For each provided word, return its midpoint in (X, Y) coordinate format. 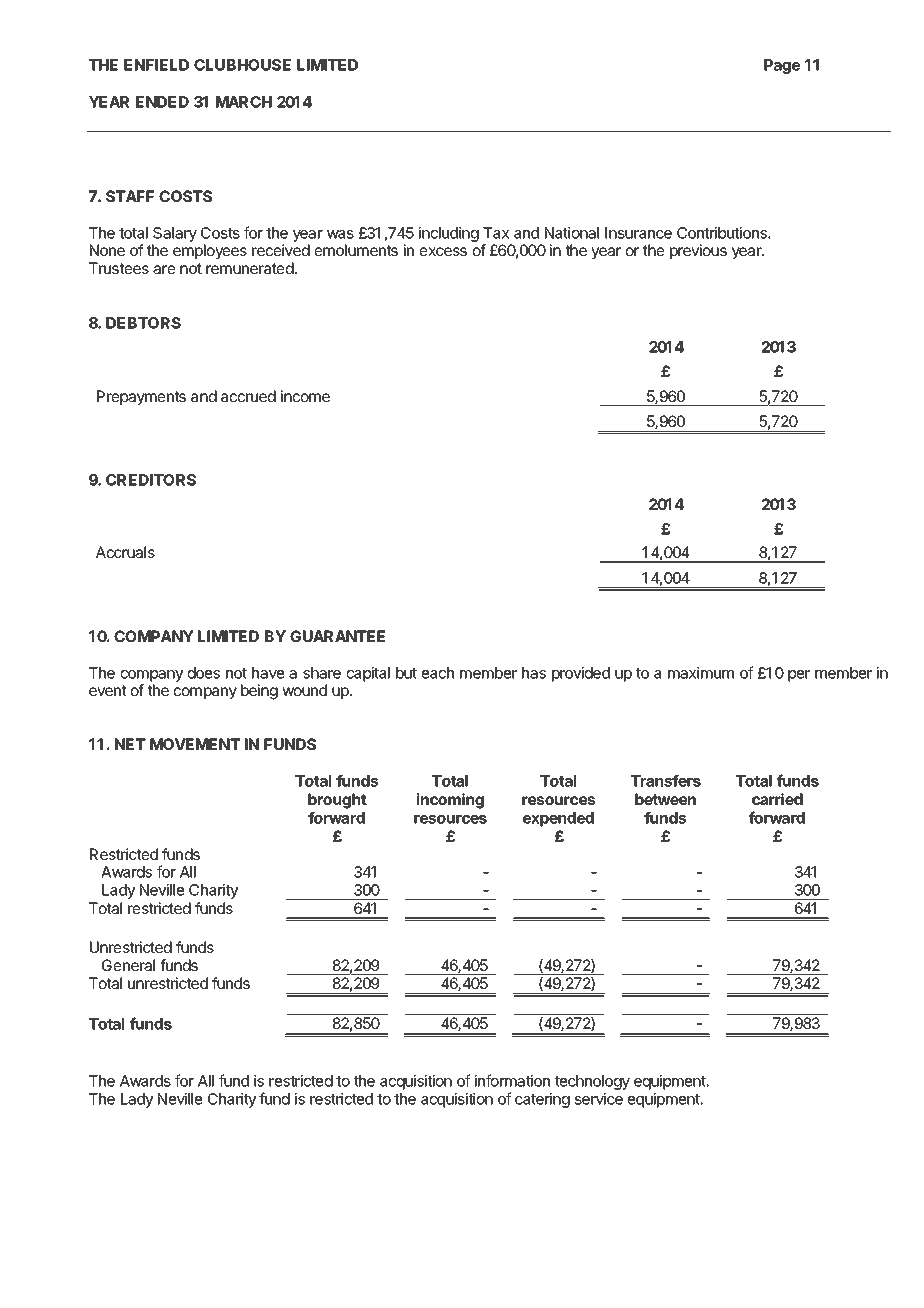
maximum (701, 673)
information (512, 1080)
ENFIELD (156, 65)
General (128, 965)
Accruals (125, 552)
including (449, 234)
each (438, 673)
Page (782, 66)
